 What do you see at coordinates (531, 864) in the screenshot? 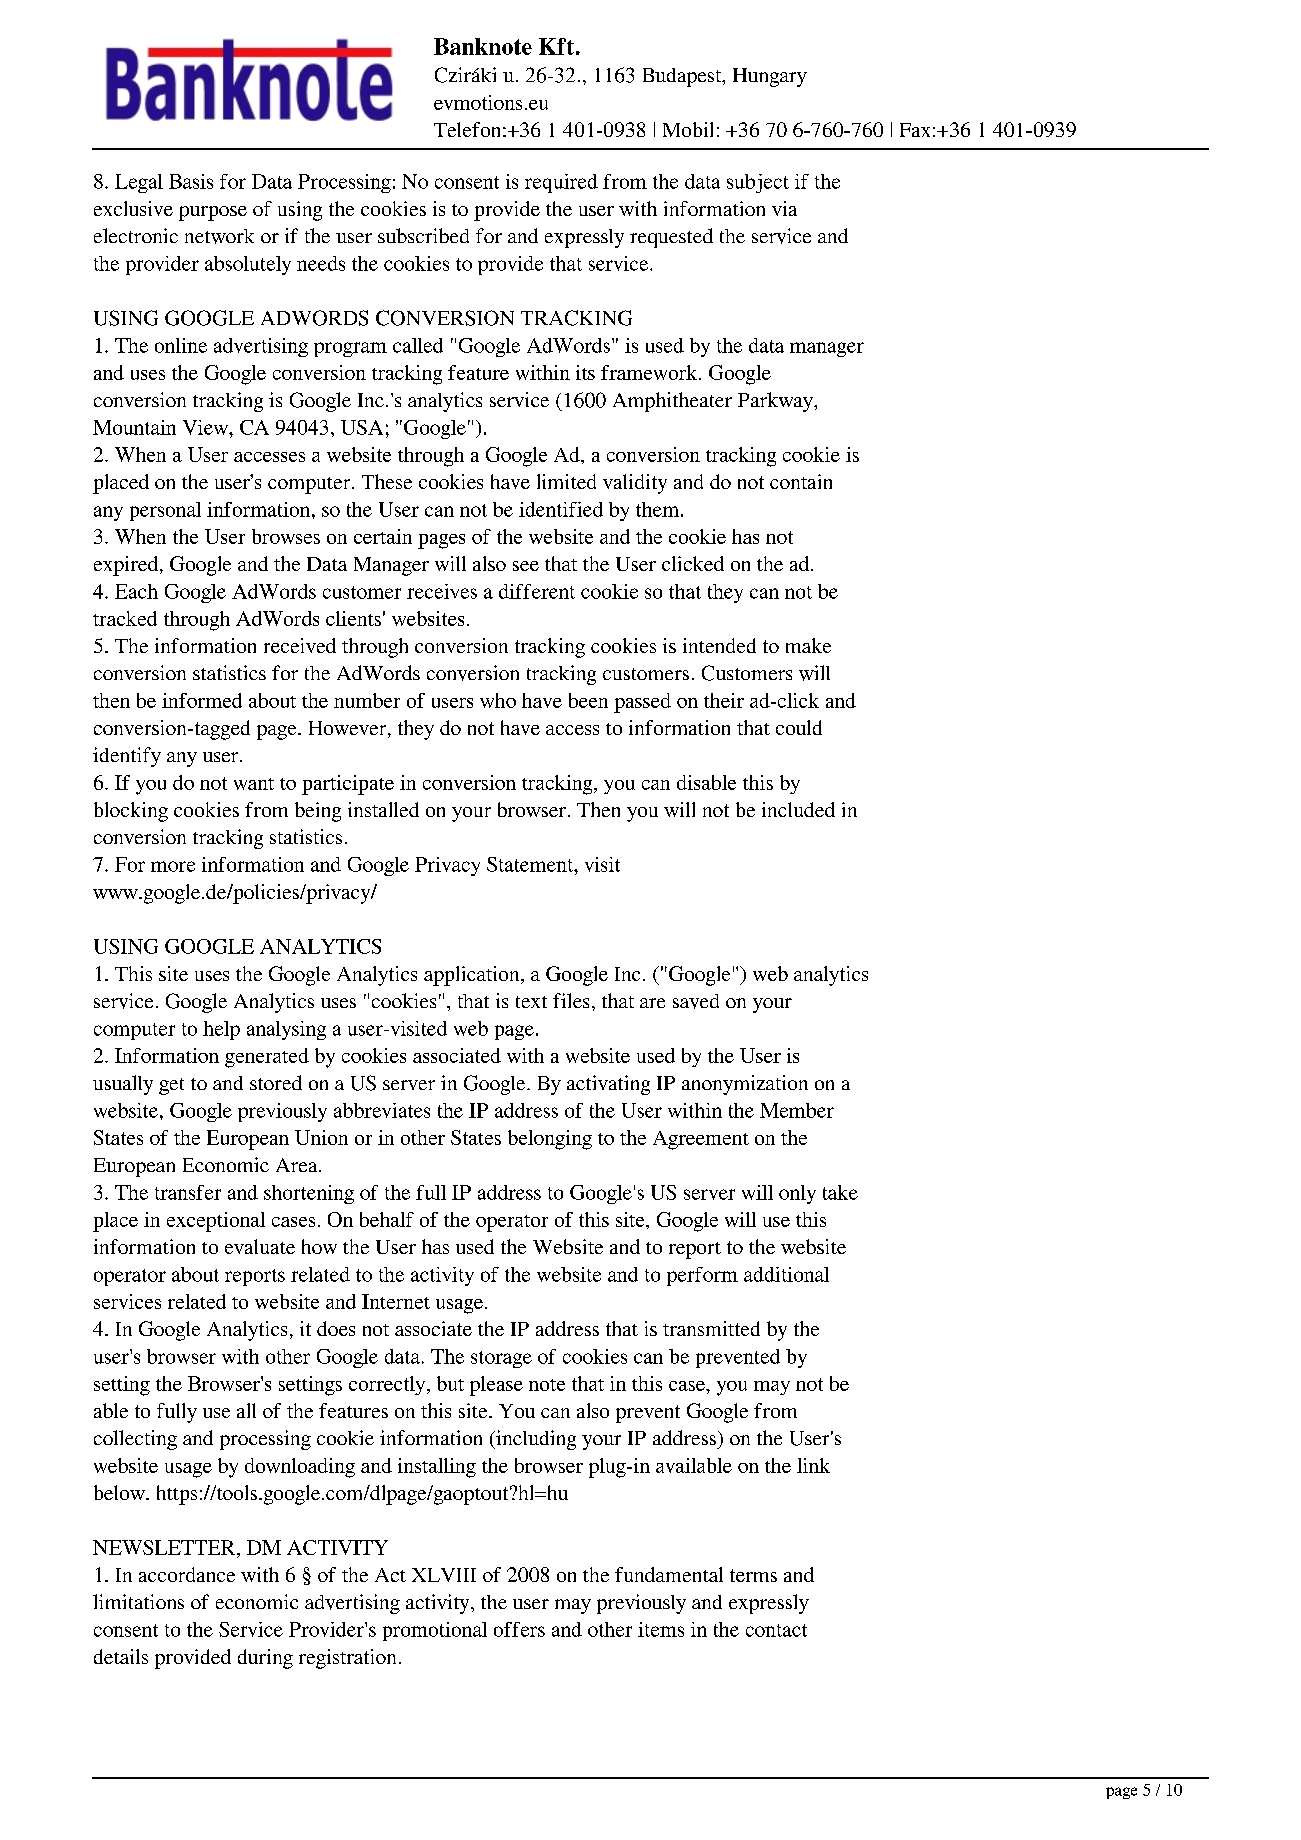
I see `Statement` at bounding box center [531, 864].
